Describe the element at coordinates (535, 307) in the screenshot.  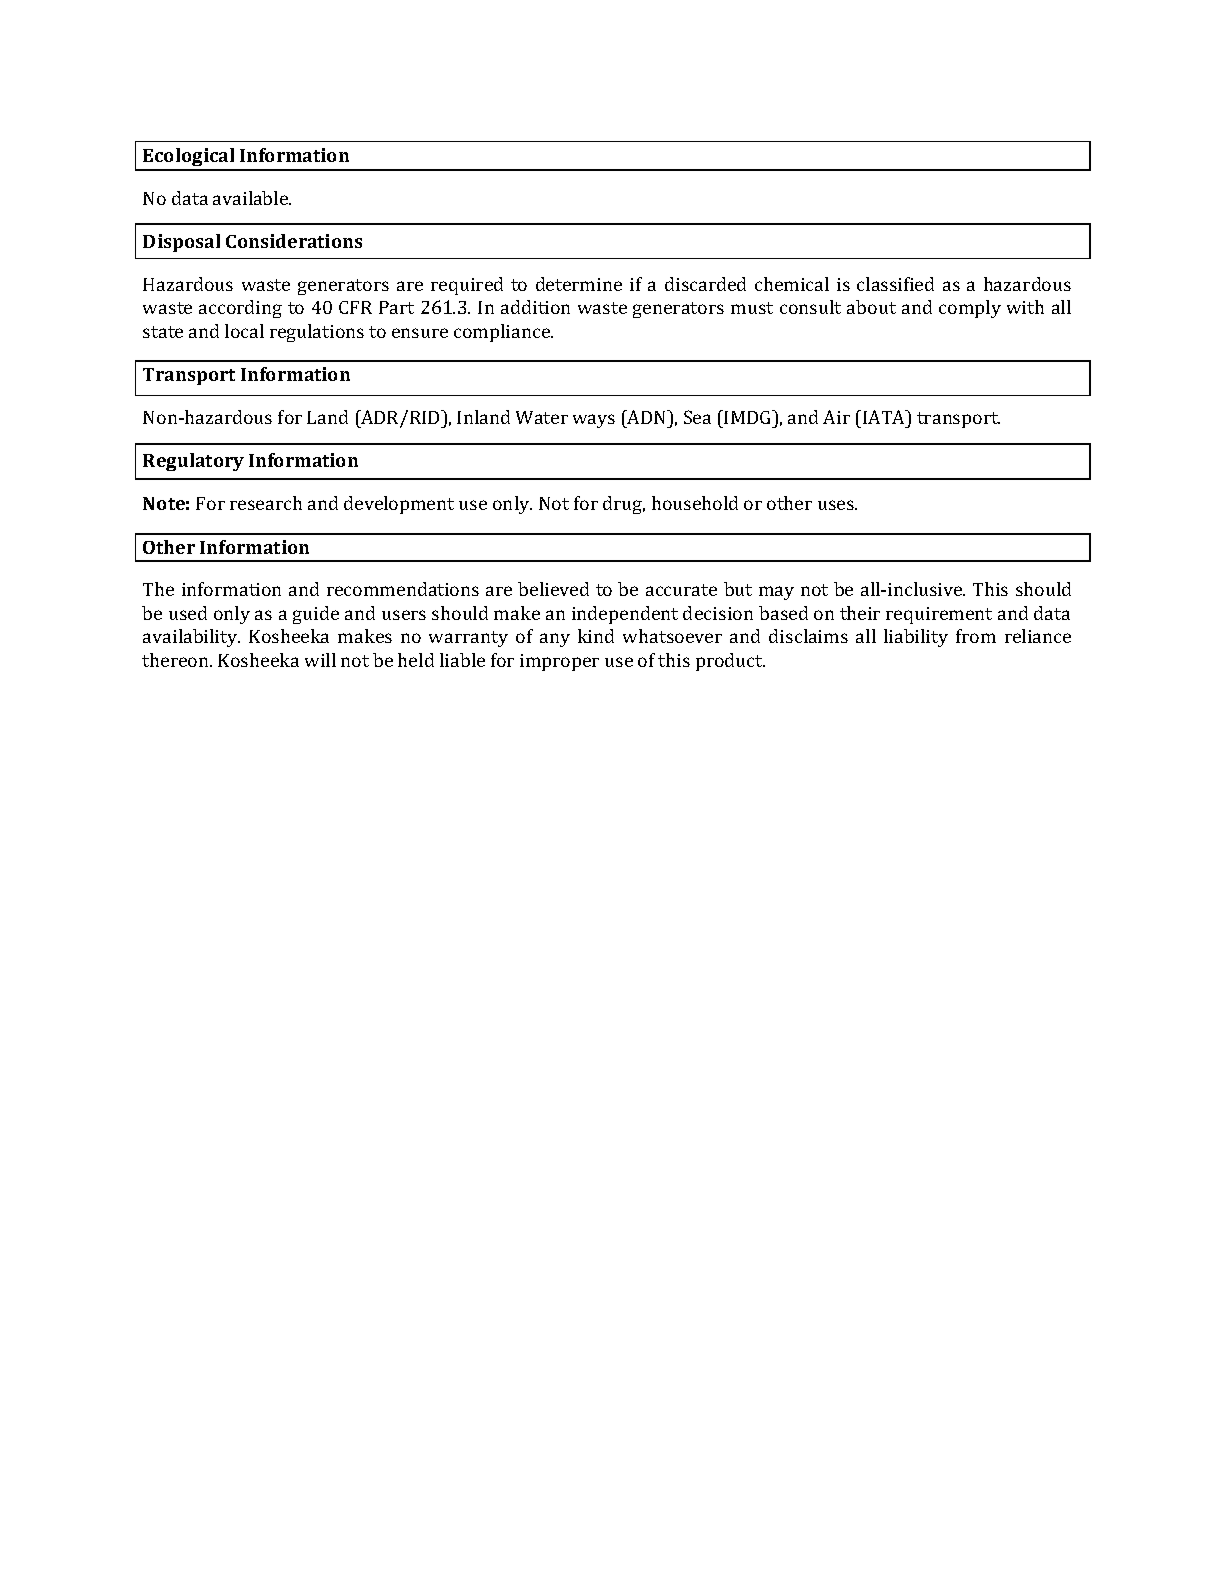
I see `addition` at that location.
